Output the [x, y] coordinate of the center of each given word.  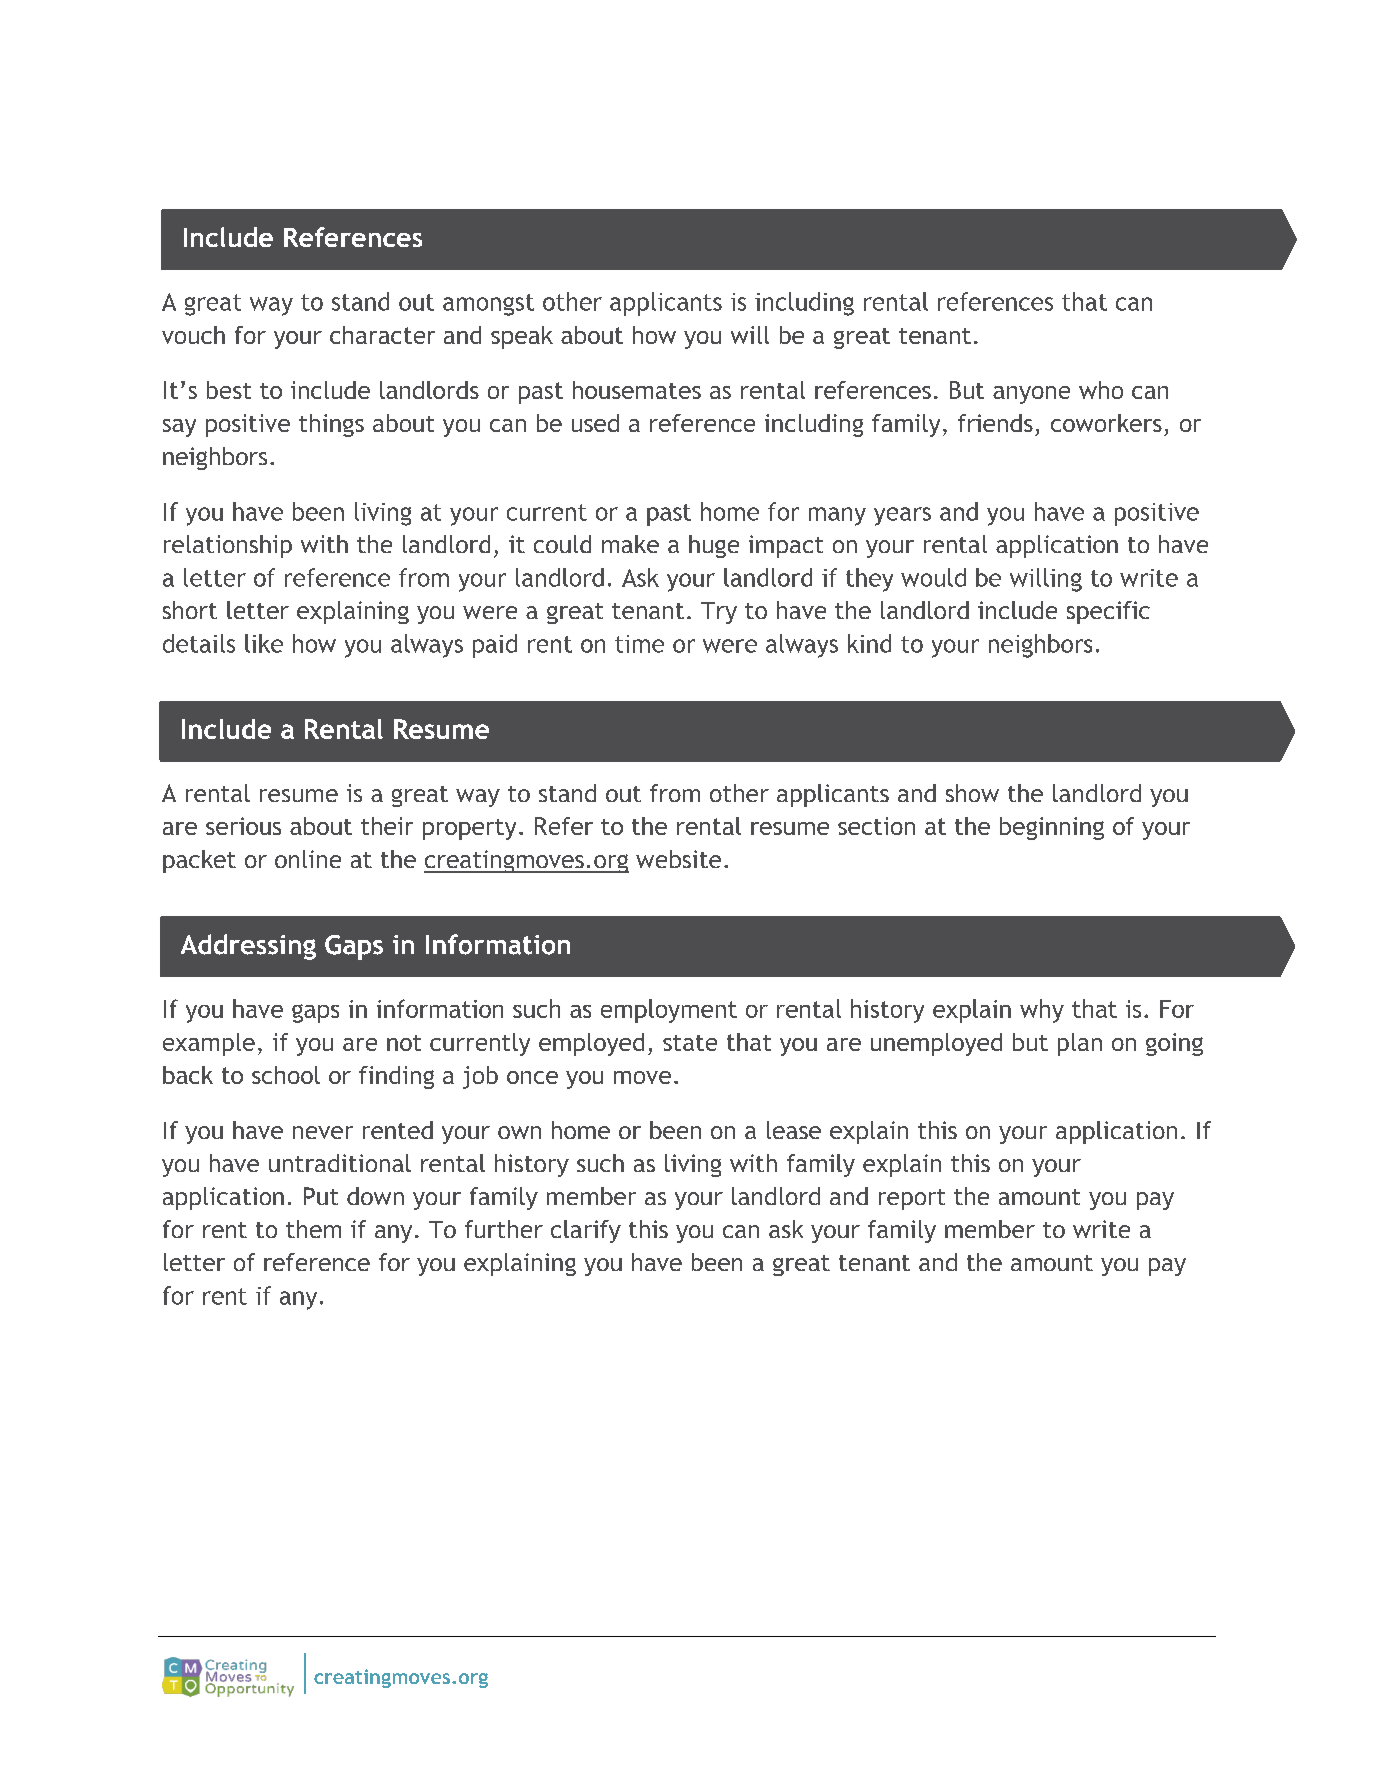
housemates [637, 390]
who [1101, 390]
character [382, 335]
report [912, 1199]
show [972, 793]
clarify [586, 1231]
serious [243, 826]
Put [321, 1196]
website [678, 859]
